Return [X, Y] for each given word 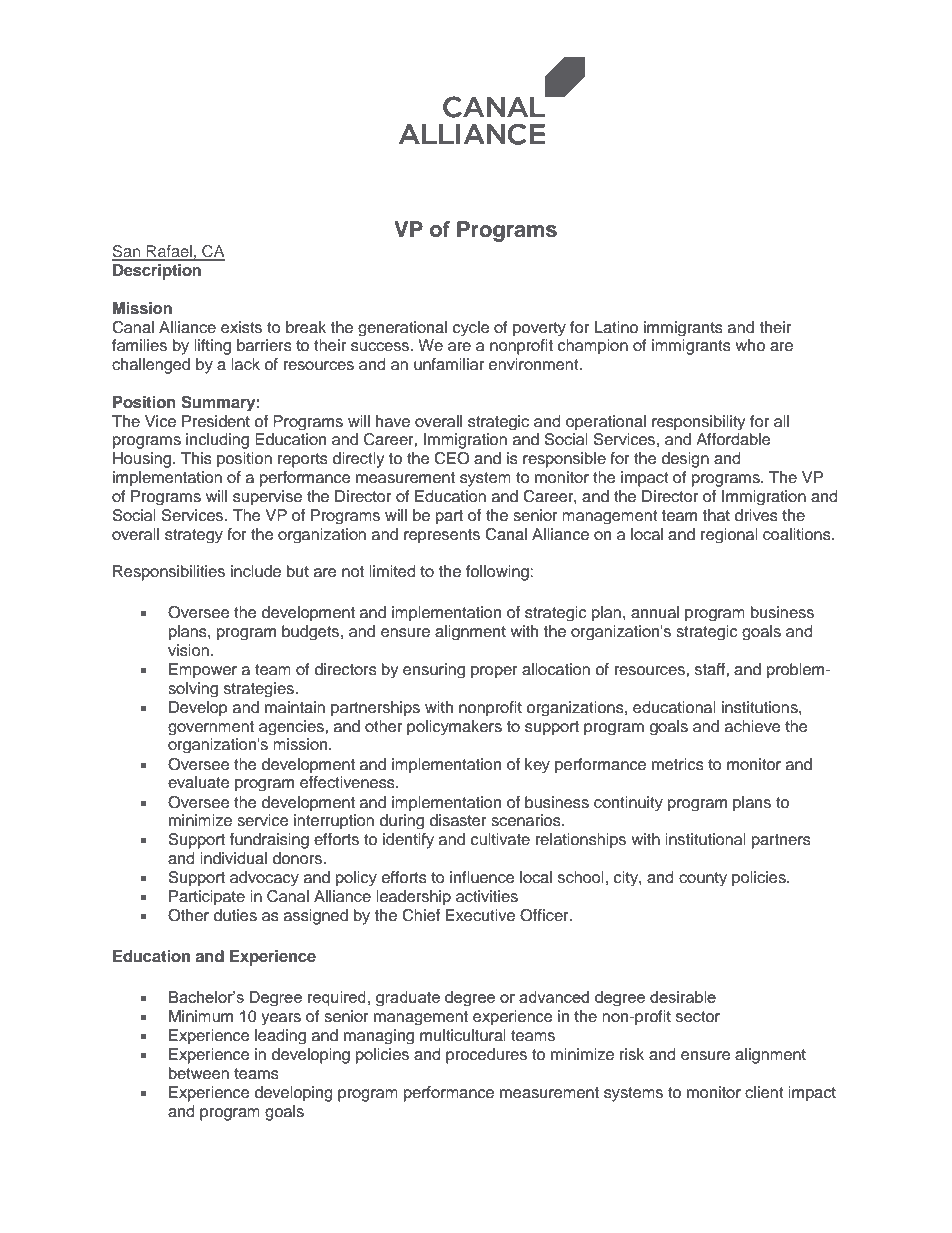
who [750, 345]
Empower [203, 670]
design [685, 460]
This [196, 458]
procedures [486, 1056]
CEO [452, 458]
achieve [752, 726]
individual [233, 858]
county [703, 879]
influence [482, 877]
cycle [471, 328]
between [199, 1073]
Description [157, 272]
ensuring [434, 670]
